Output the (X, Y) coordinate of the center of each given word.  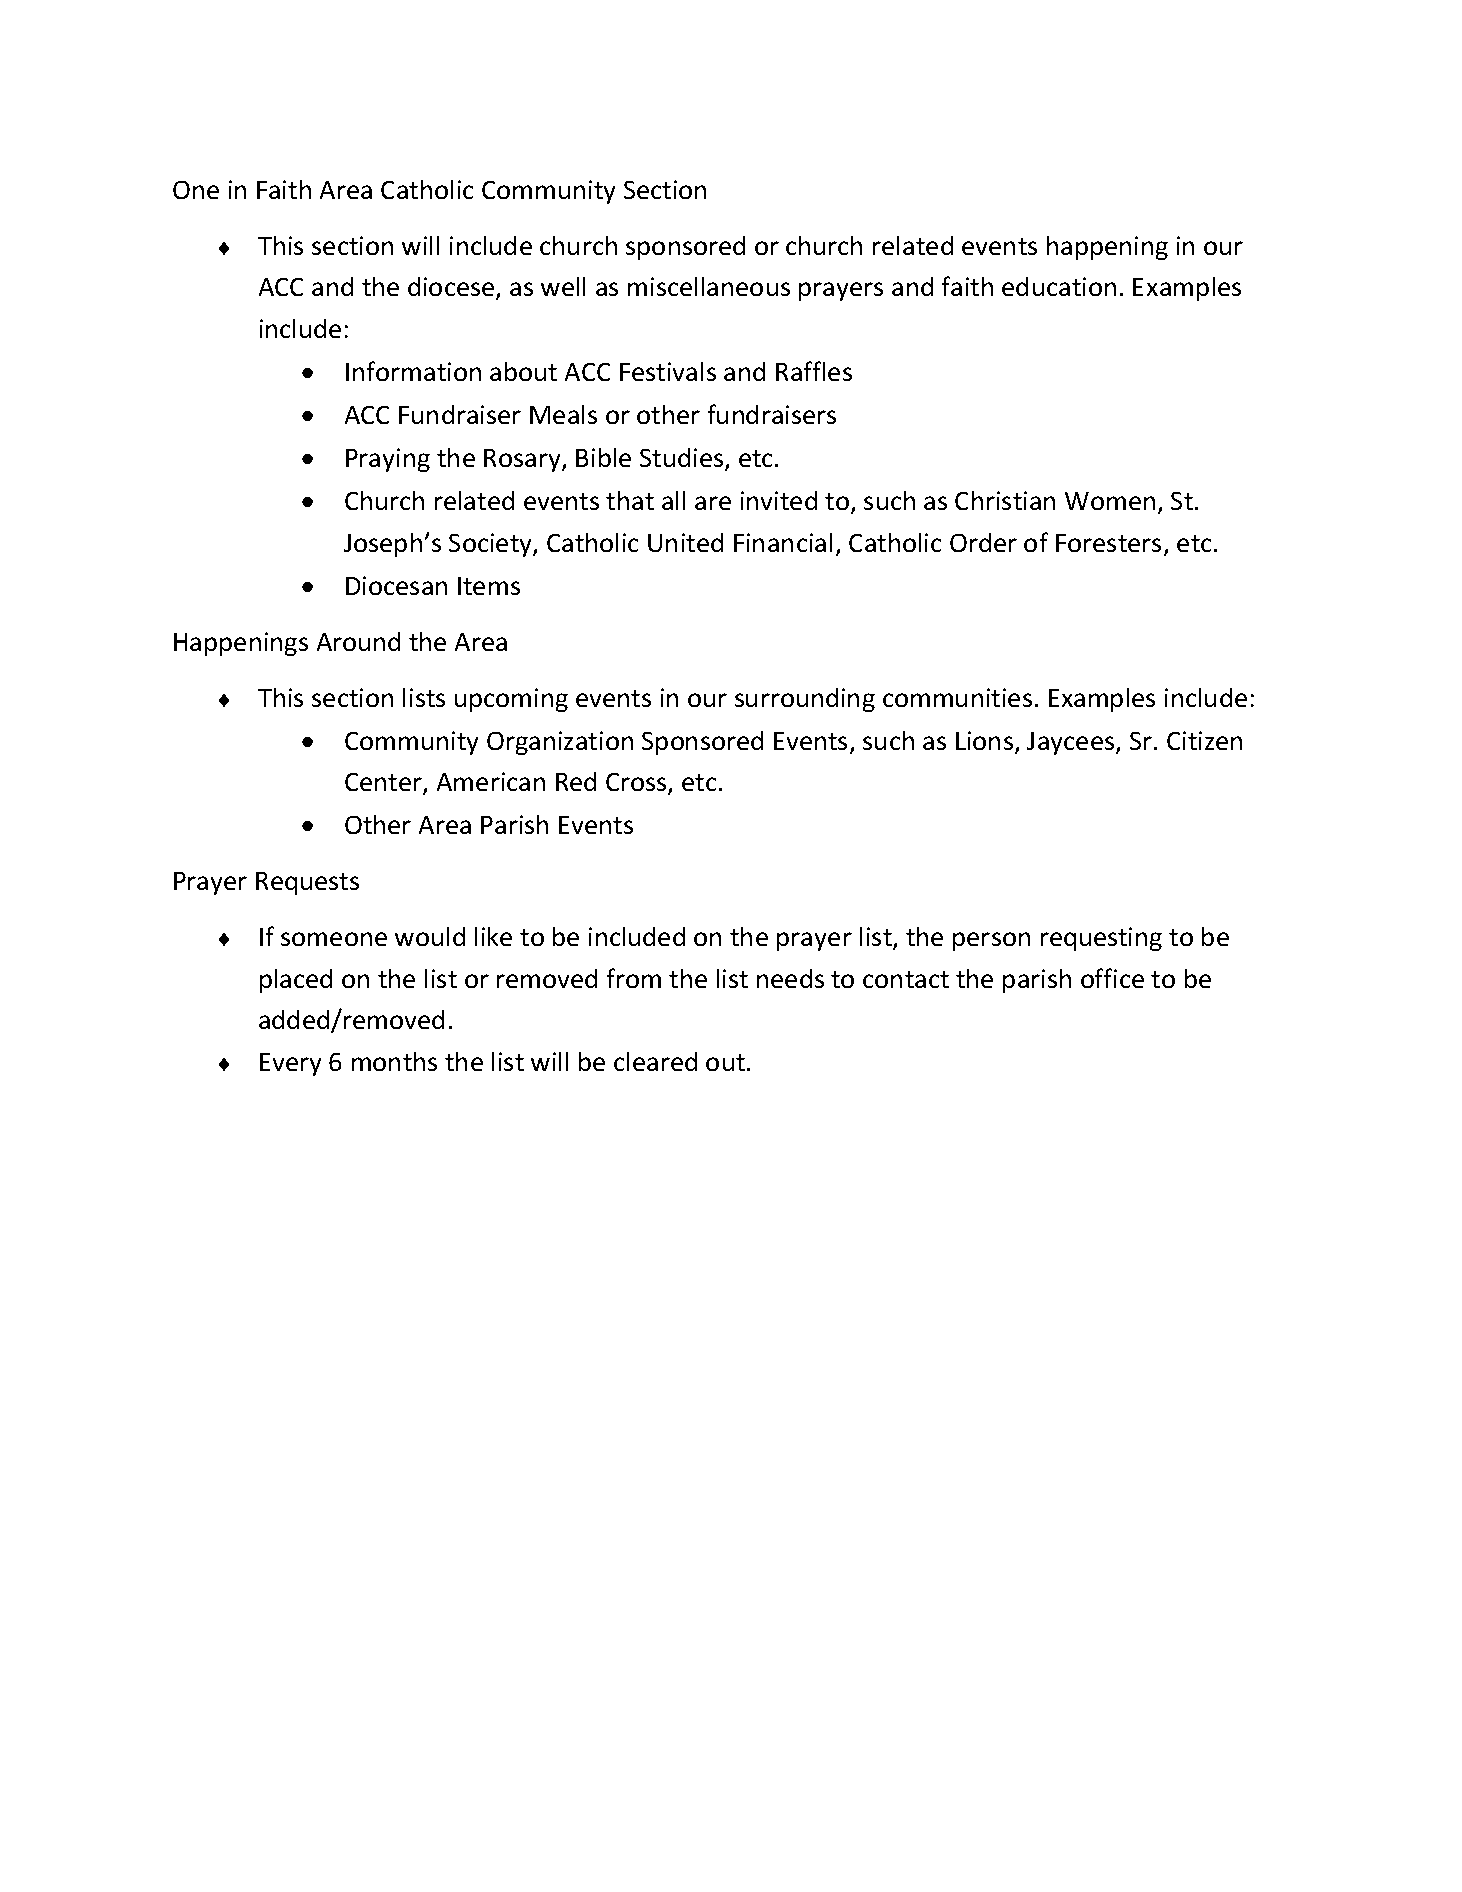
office (1112, 978)
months (394, 1061)
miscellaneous (709, 286)
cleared (655, 1061)
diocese (452, 288)
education (1059, 286)
